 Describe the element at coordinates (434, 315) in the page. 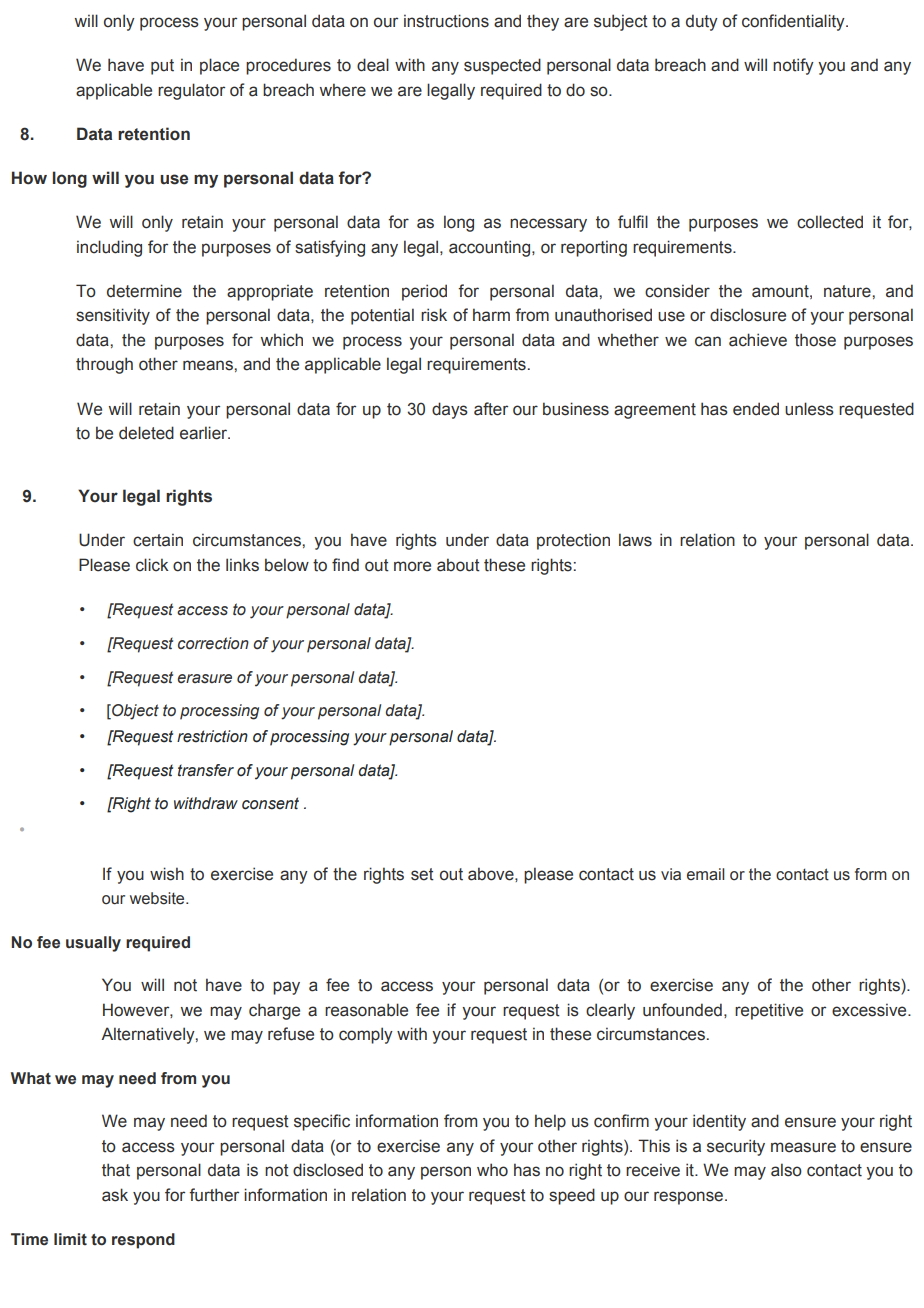

I see `risk` at that location.
